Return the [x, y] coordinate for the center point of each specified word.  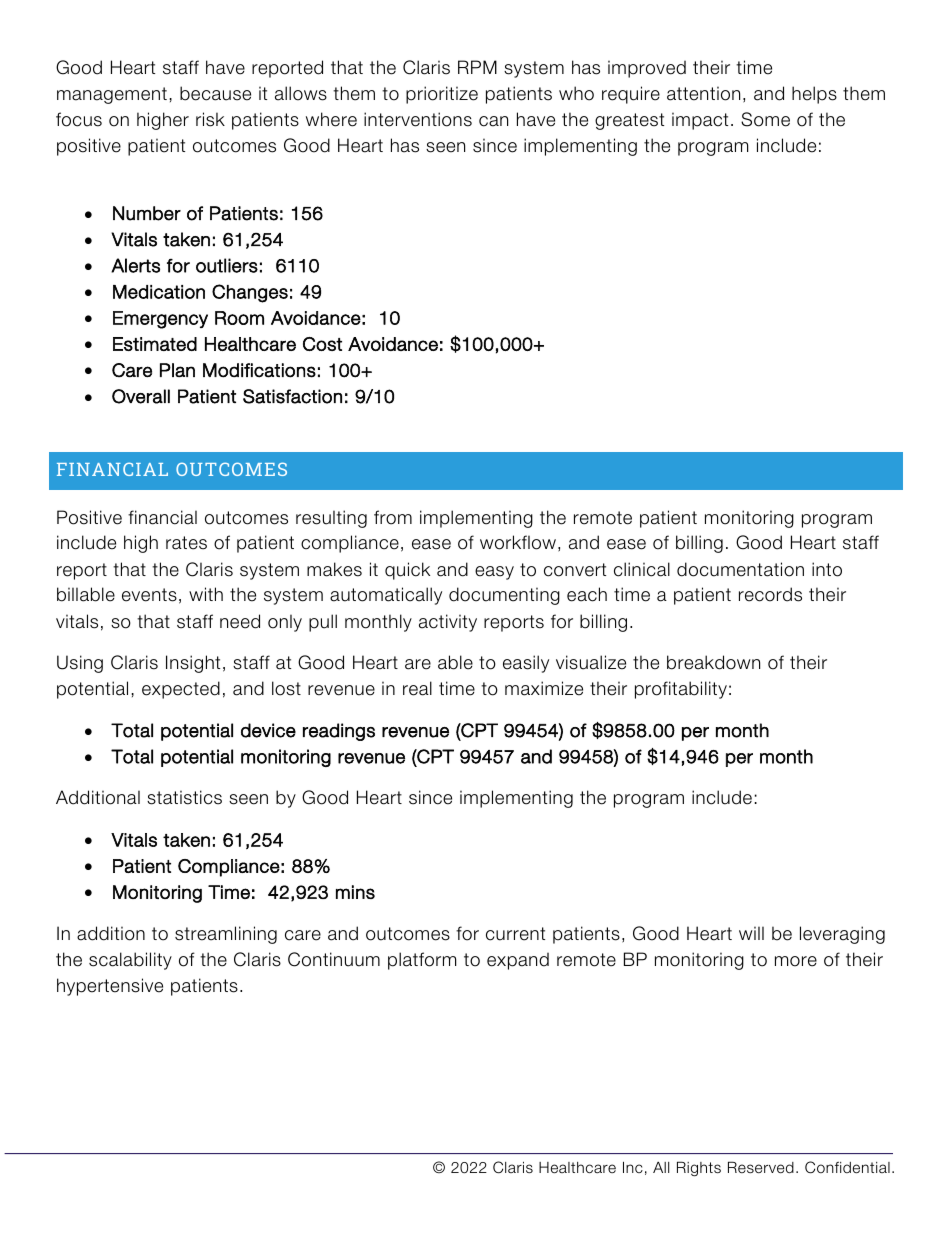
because [215, 93]
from [393, 517]
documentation [740, 569]
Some [765, 119]
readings [339, 732]
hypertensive [110, 987]
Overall [141, 396]
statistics [184, 797]
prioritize [442, 95]
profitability [681, 690]
